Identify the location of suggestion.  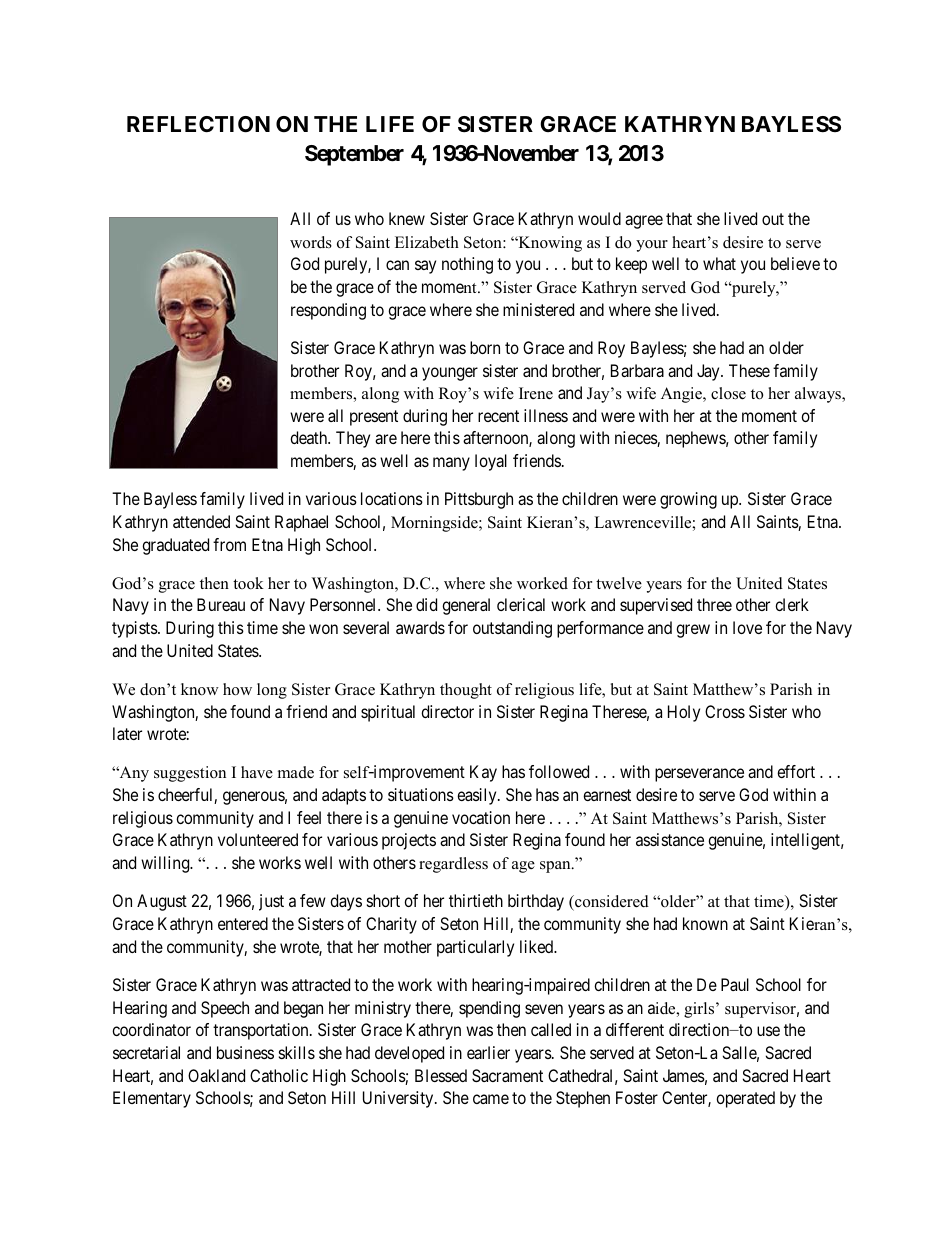
(190, 774).
